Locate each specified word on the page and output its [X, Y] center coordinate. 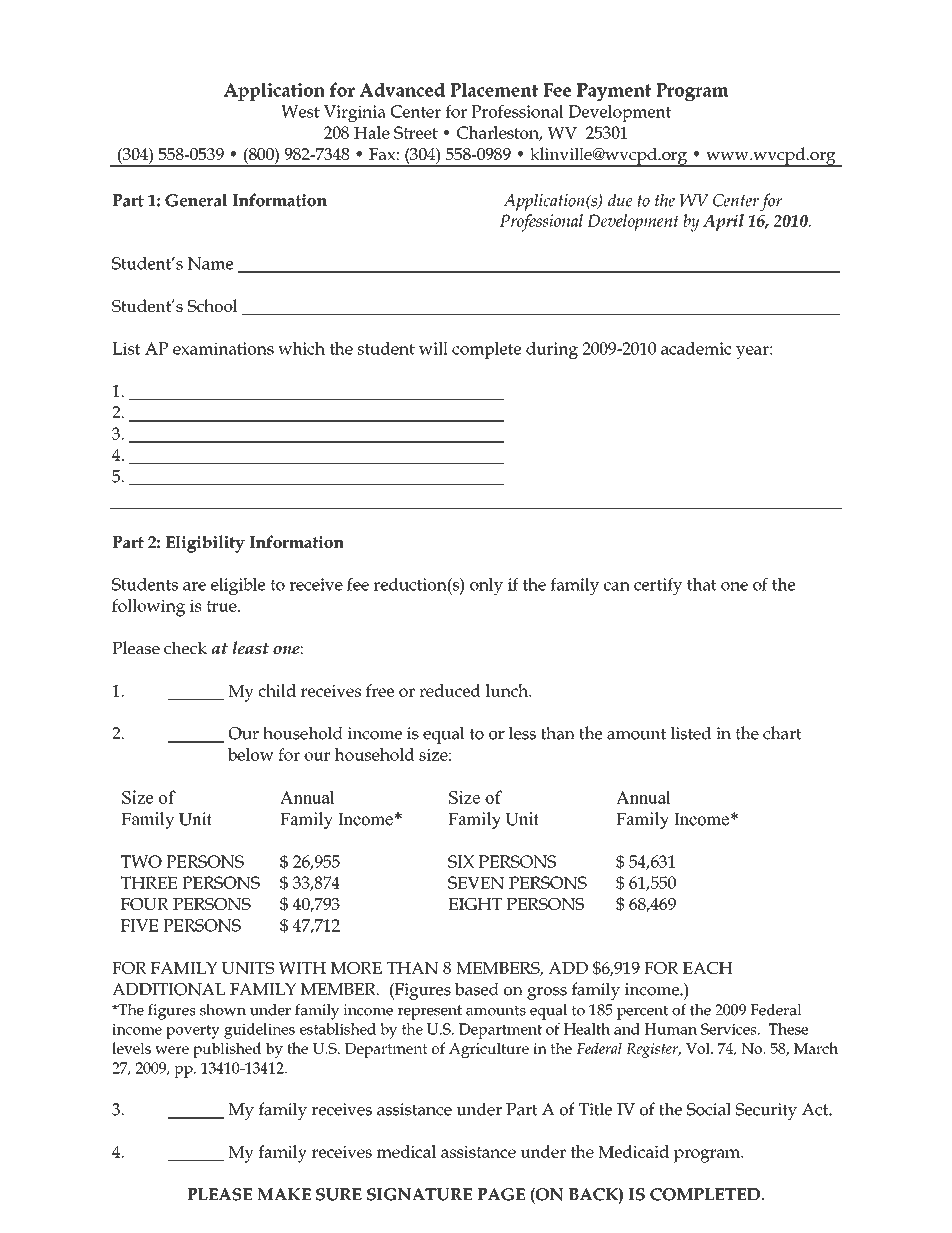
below [251, 754]
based [477, 989]
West [300, 111]
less [522, 733]
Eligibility [205, 544]
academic [696, 348]
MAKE [284, 1194]
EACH [708, 968]
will [433, 348]
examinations [223, 348]
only [486, 586]
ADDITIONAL [168, 989]
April [723, 222]
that [702, 584]
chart [782, 733]
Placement [494, 89]
